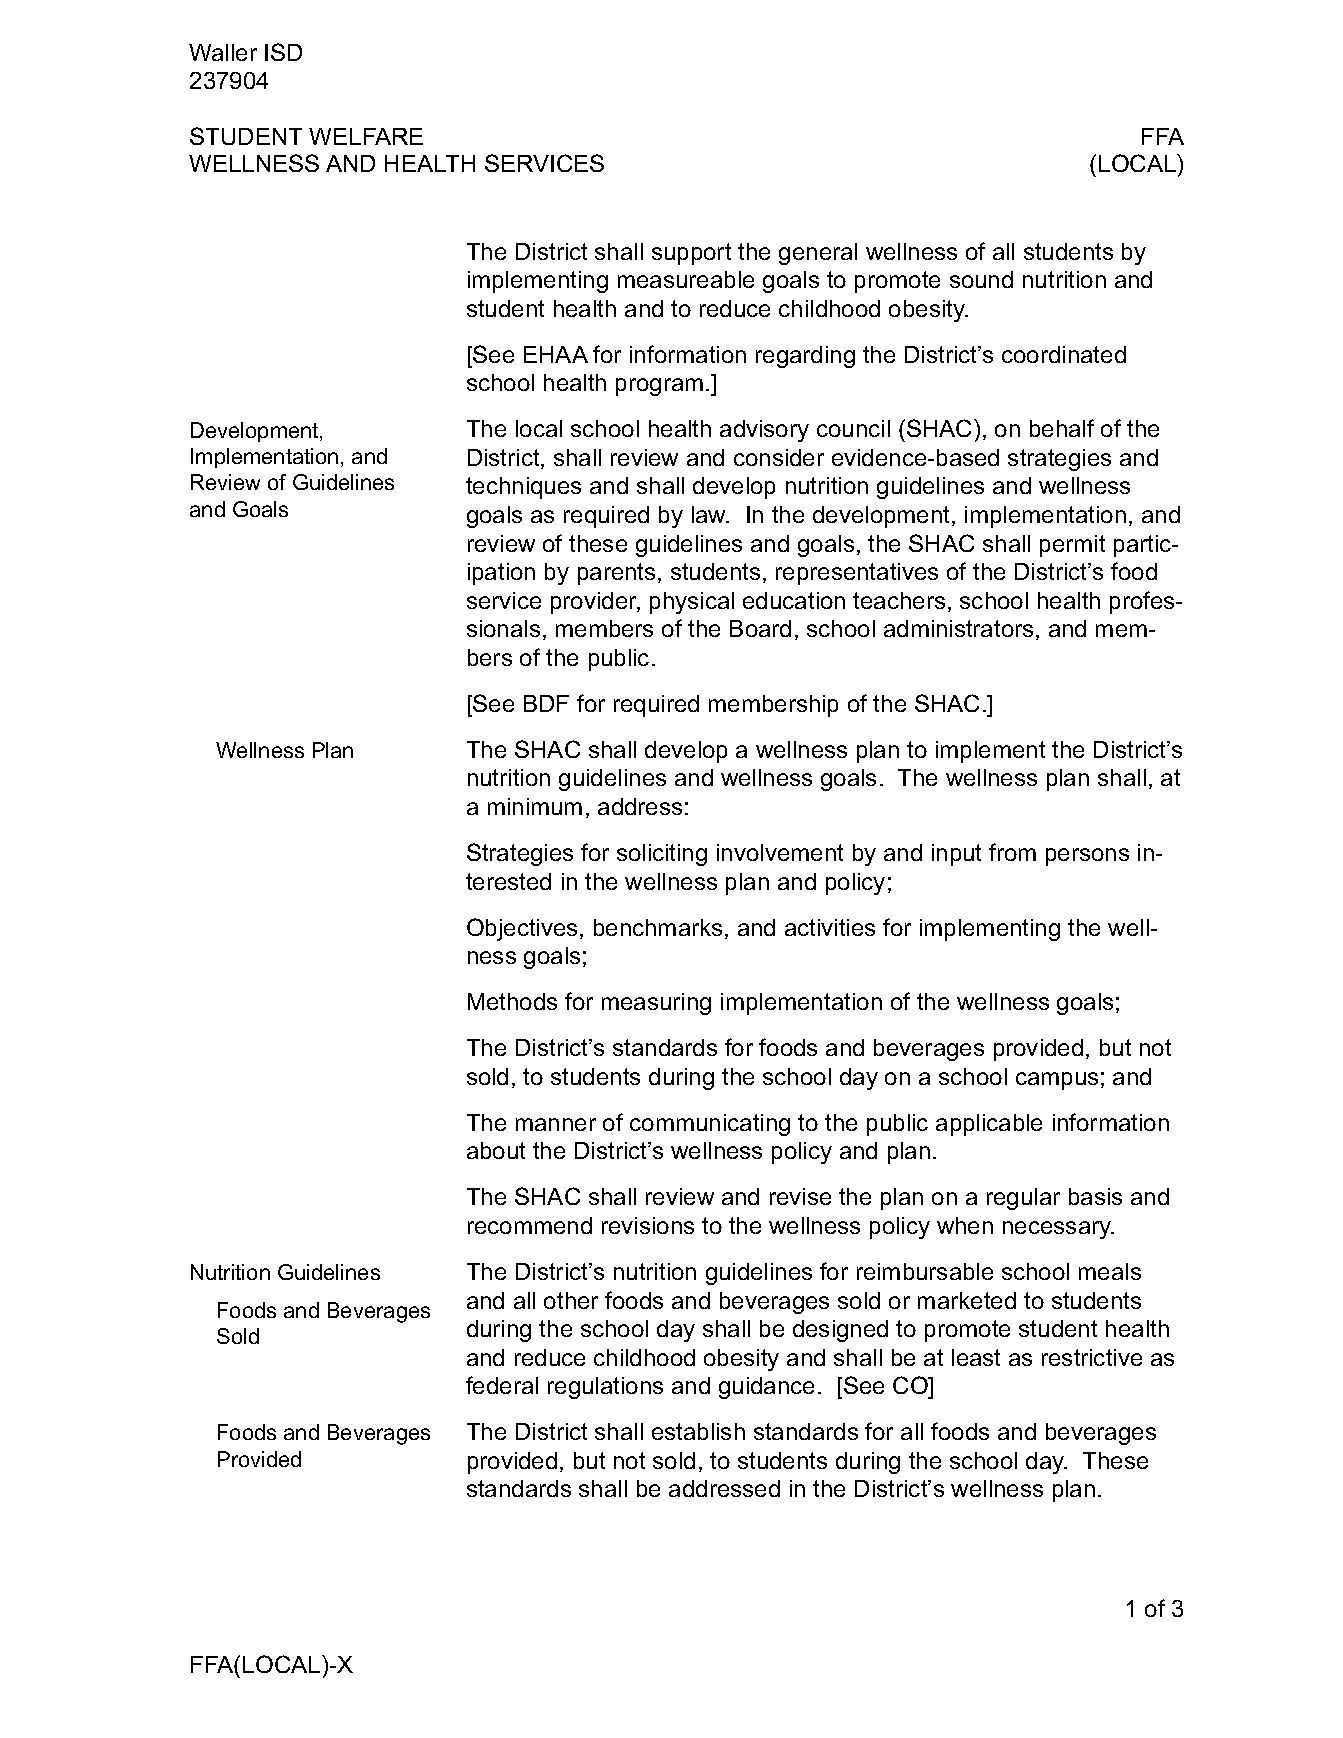 The image size is (1343, 1738). Describe the element at coordinates (710, 514) in the screenshot. I see `law` at that location.
